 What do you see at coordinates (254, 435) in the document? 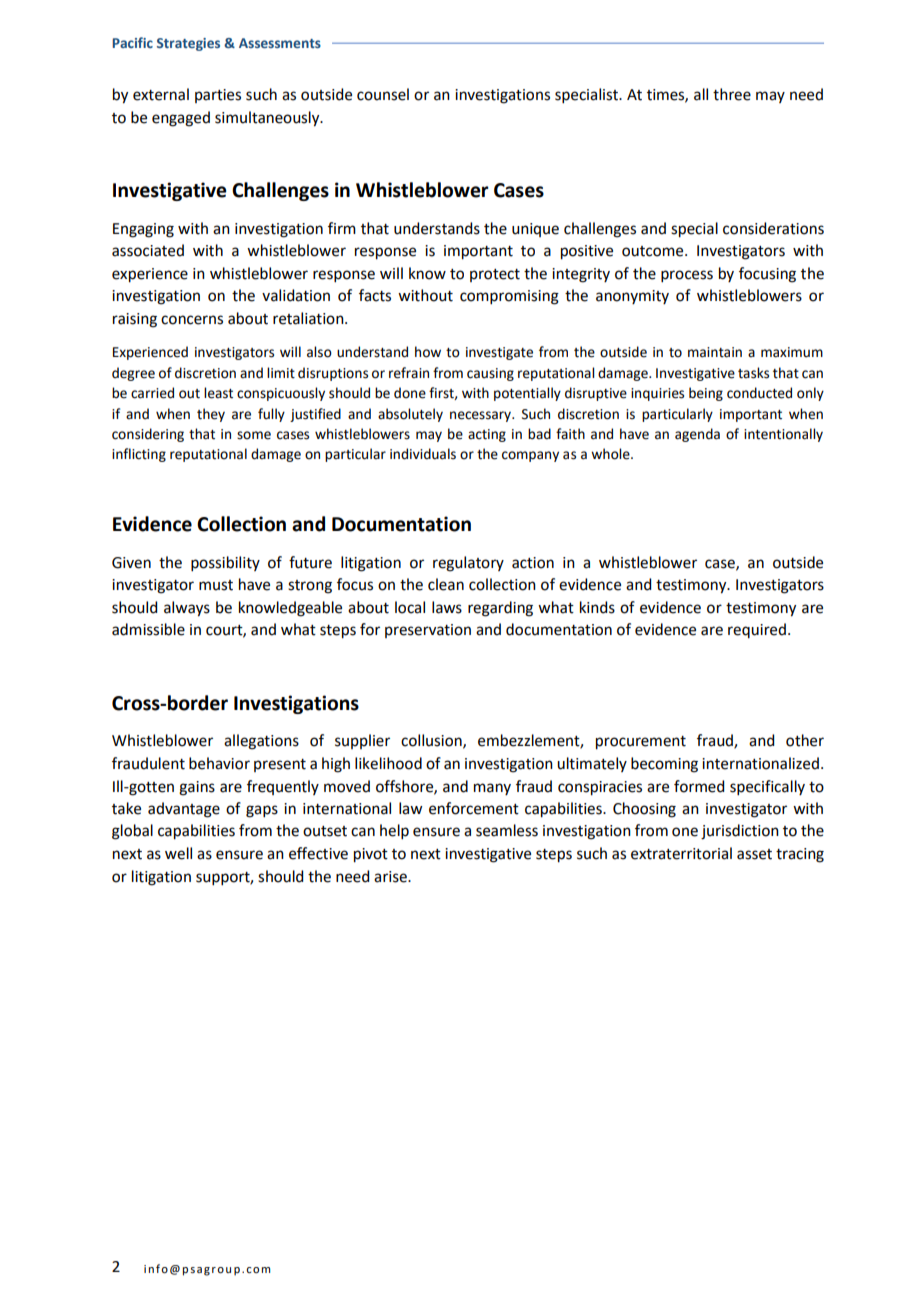
I see `some` at bounding box center [254, 435].
